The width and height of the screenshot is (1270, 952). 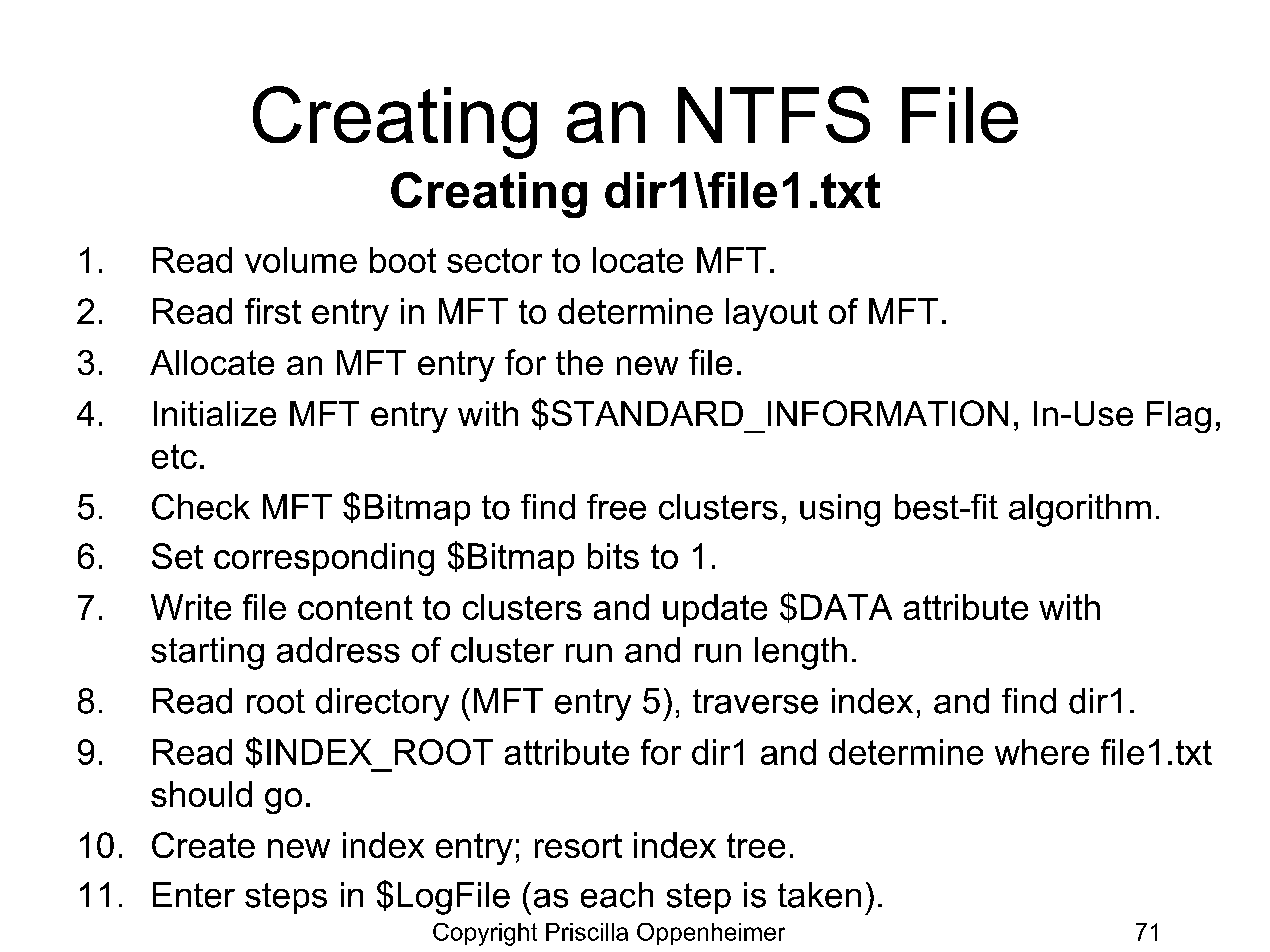 I want to click on volume, so click(x=301, y=260).
